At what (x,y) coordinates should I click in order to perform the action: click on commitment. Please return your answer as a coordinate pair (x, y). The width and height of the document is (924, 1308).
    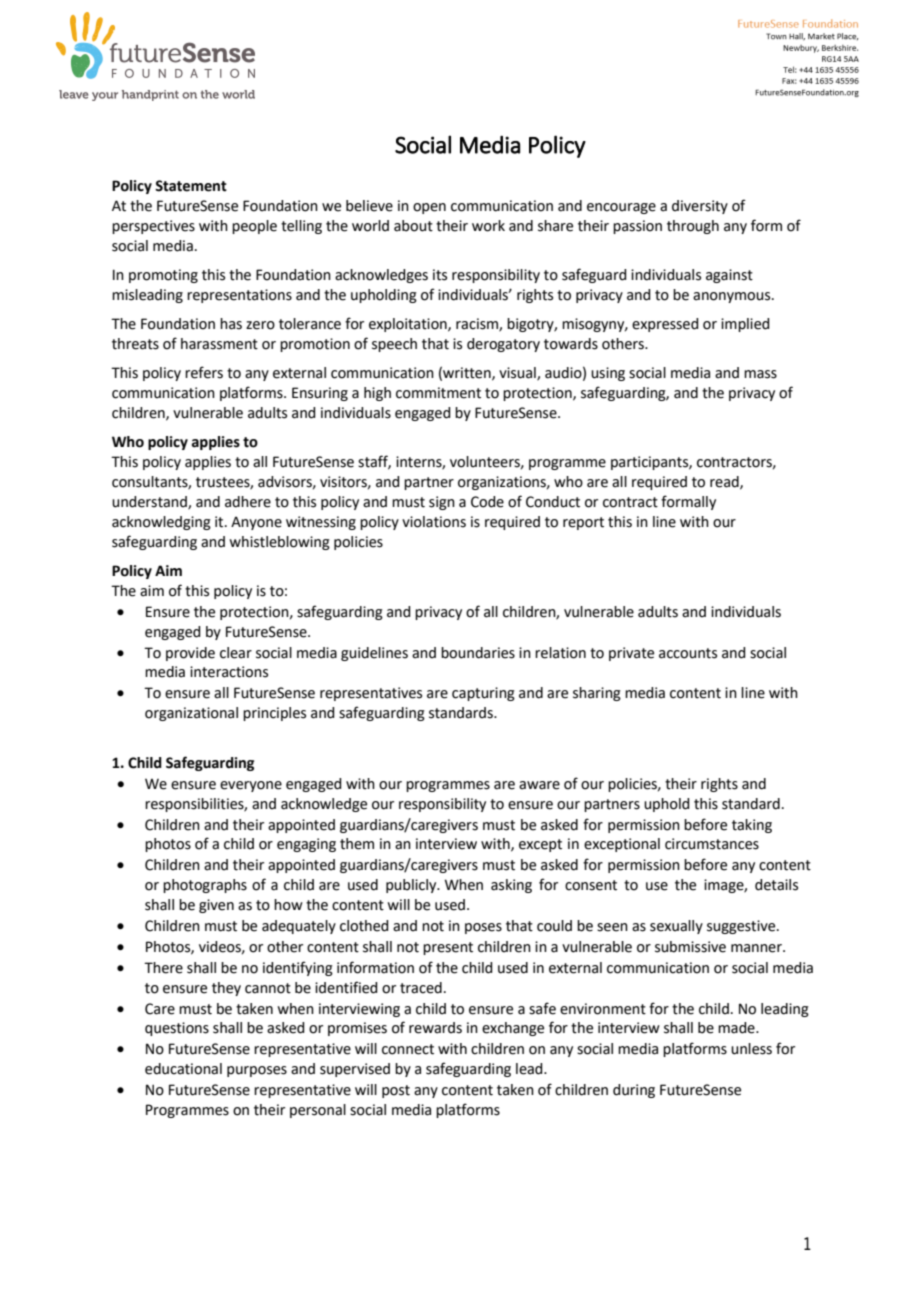
    Looking at the image, I should click on (438, 393).
